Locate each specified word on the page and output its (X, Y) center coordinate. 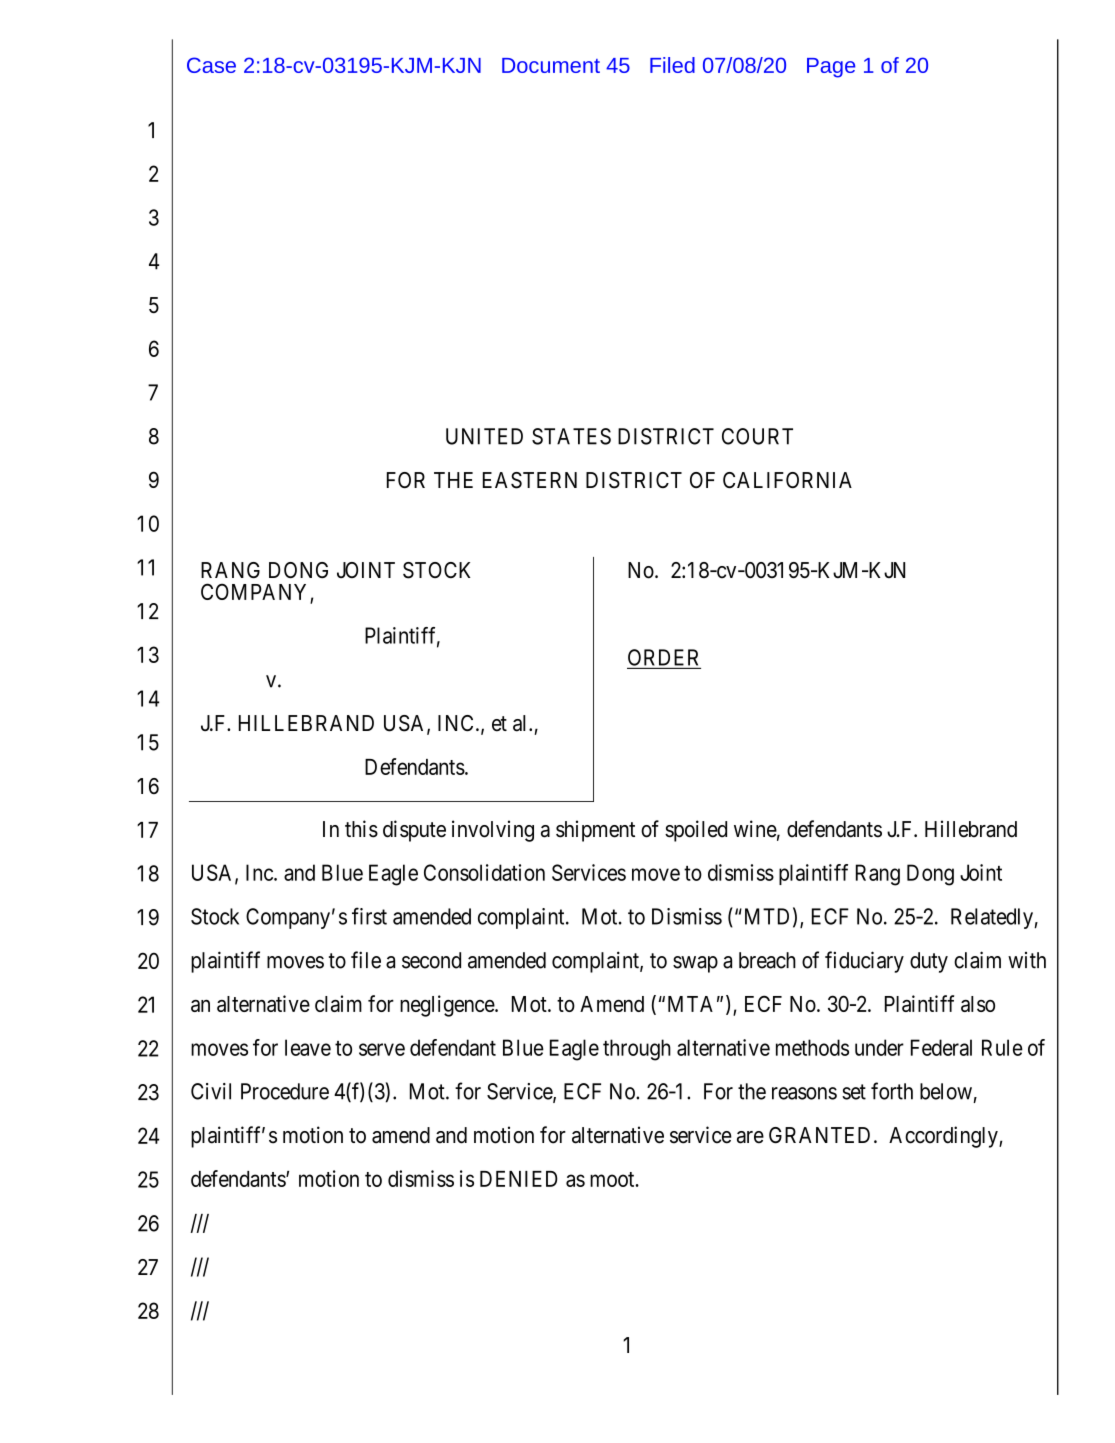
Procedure (285, 1091)
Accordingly (944, 1137)
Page (831, 68)
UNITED (484, 436)
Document (551, 65)
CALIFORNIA (787, 480)
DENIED (519, 1179)
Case (211, 65)
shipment (595, 831)
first (369, 916)
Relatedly (993, 918)
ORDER (663, 657)
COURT (757, 436)
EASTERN (530, 480)
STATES (571, 436)
